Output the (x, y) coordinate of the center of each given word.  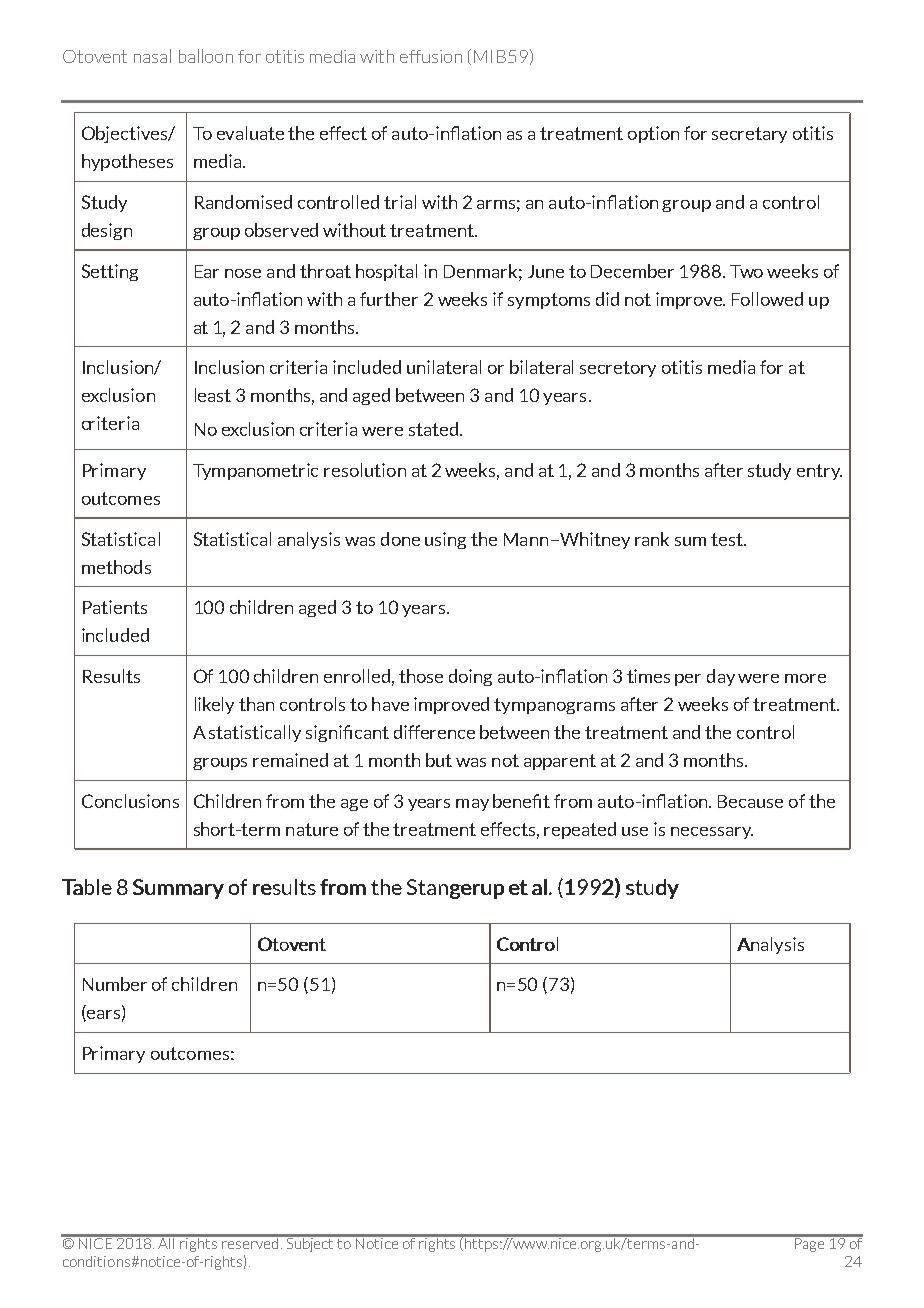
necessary (712, 833)
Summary (178, 889)
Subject (310, 1243)
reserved (250, 1242)
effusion (431, 56)
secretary (749, 135)
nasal (152, 56)
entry (819, 472)
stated (433, 429)
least (213, 395)
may (472, 805)
